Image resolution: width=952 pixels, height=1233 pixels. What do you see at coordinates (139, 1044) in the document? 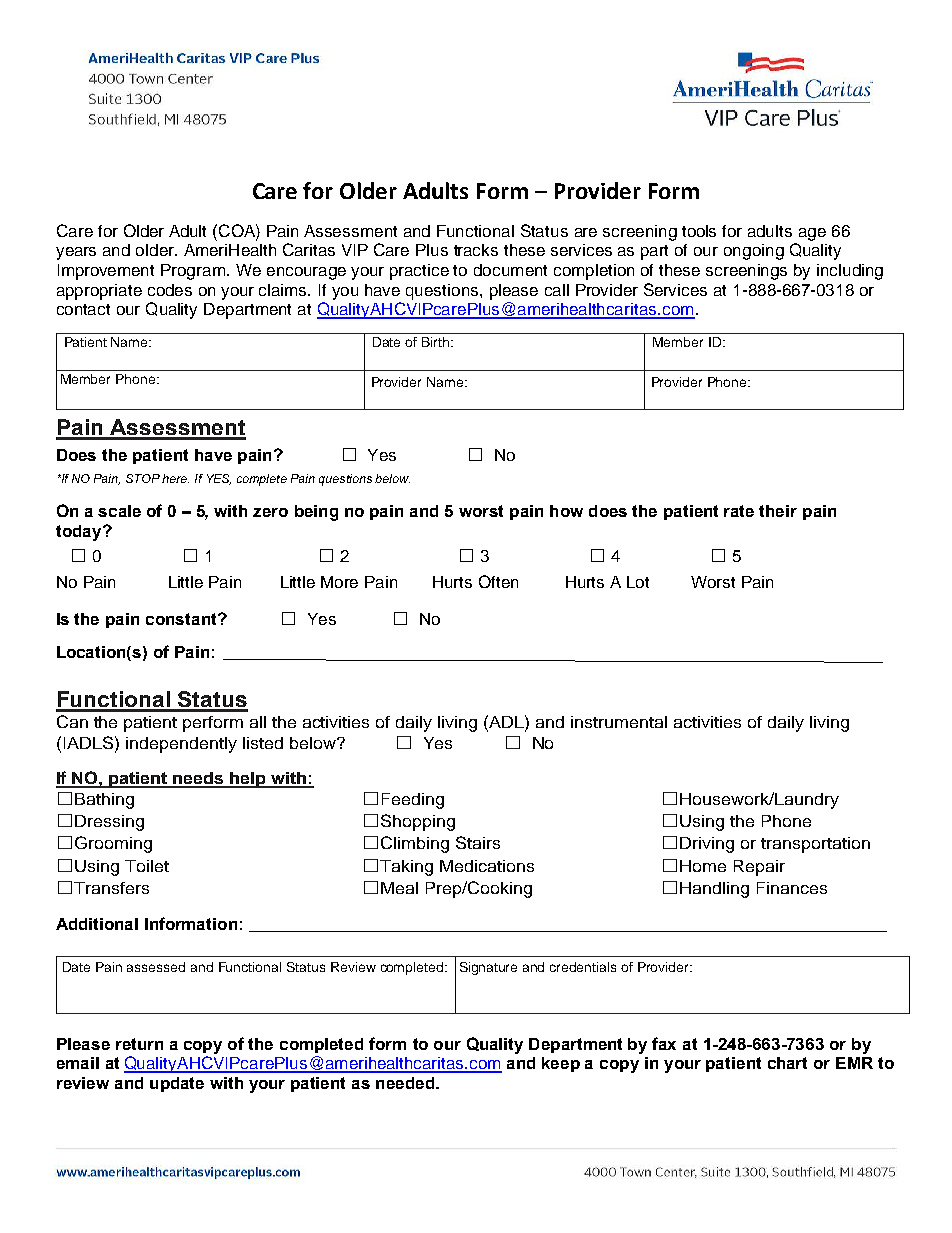
I see `return` at bounding box center [139, 1044].
